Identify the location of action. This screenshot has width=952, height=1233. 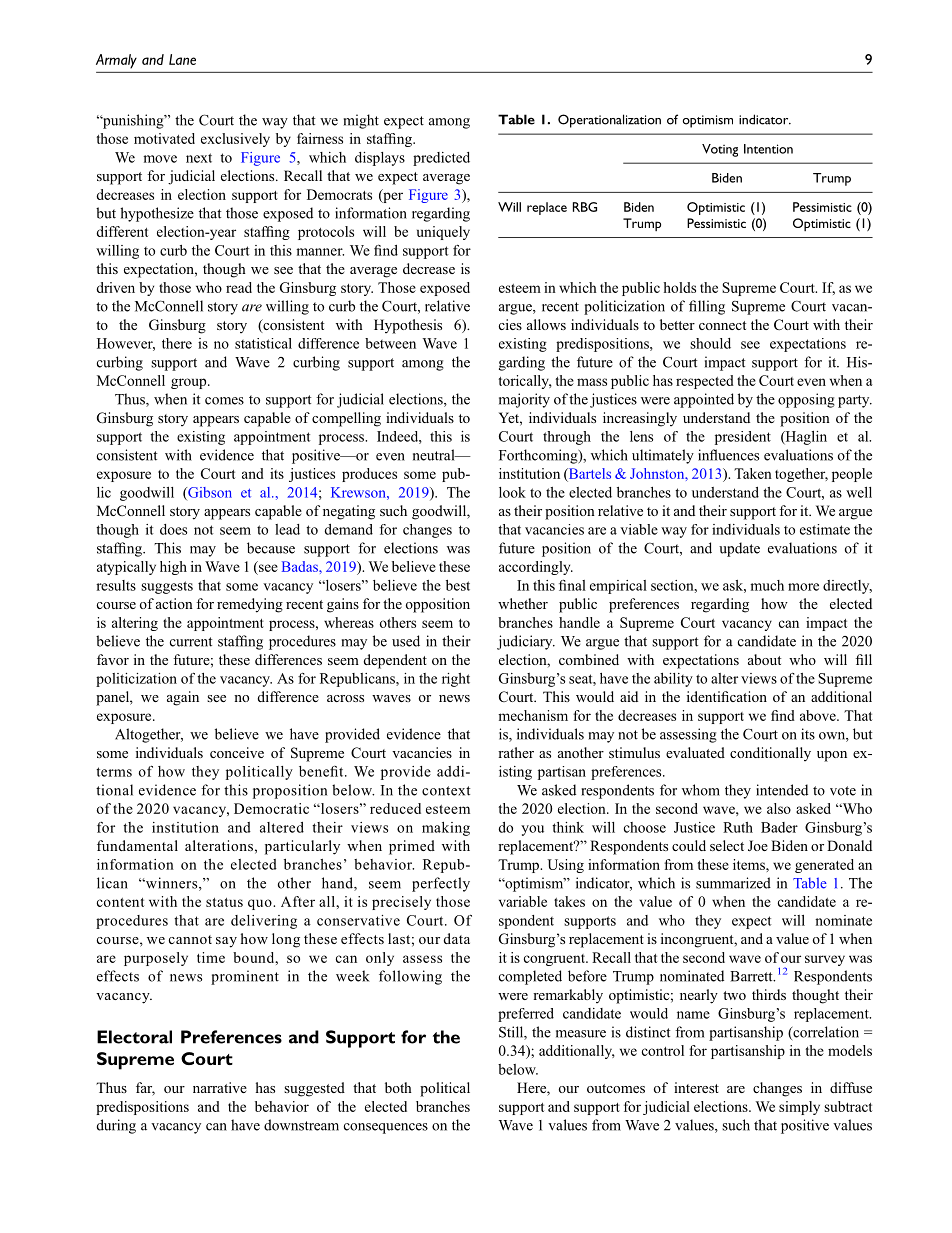
(174, 603).
